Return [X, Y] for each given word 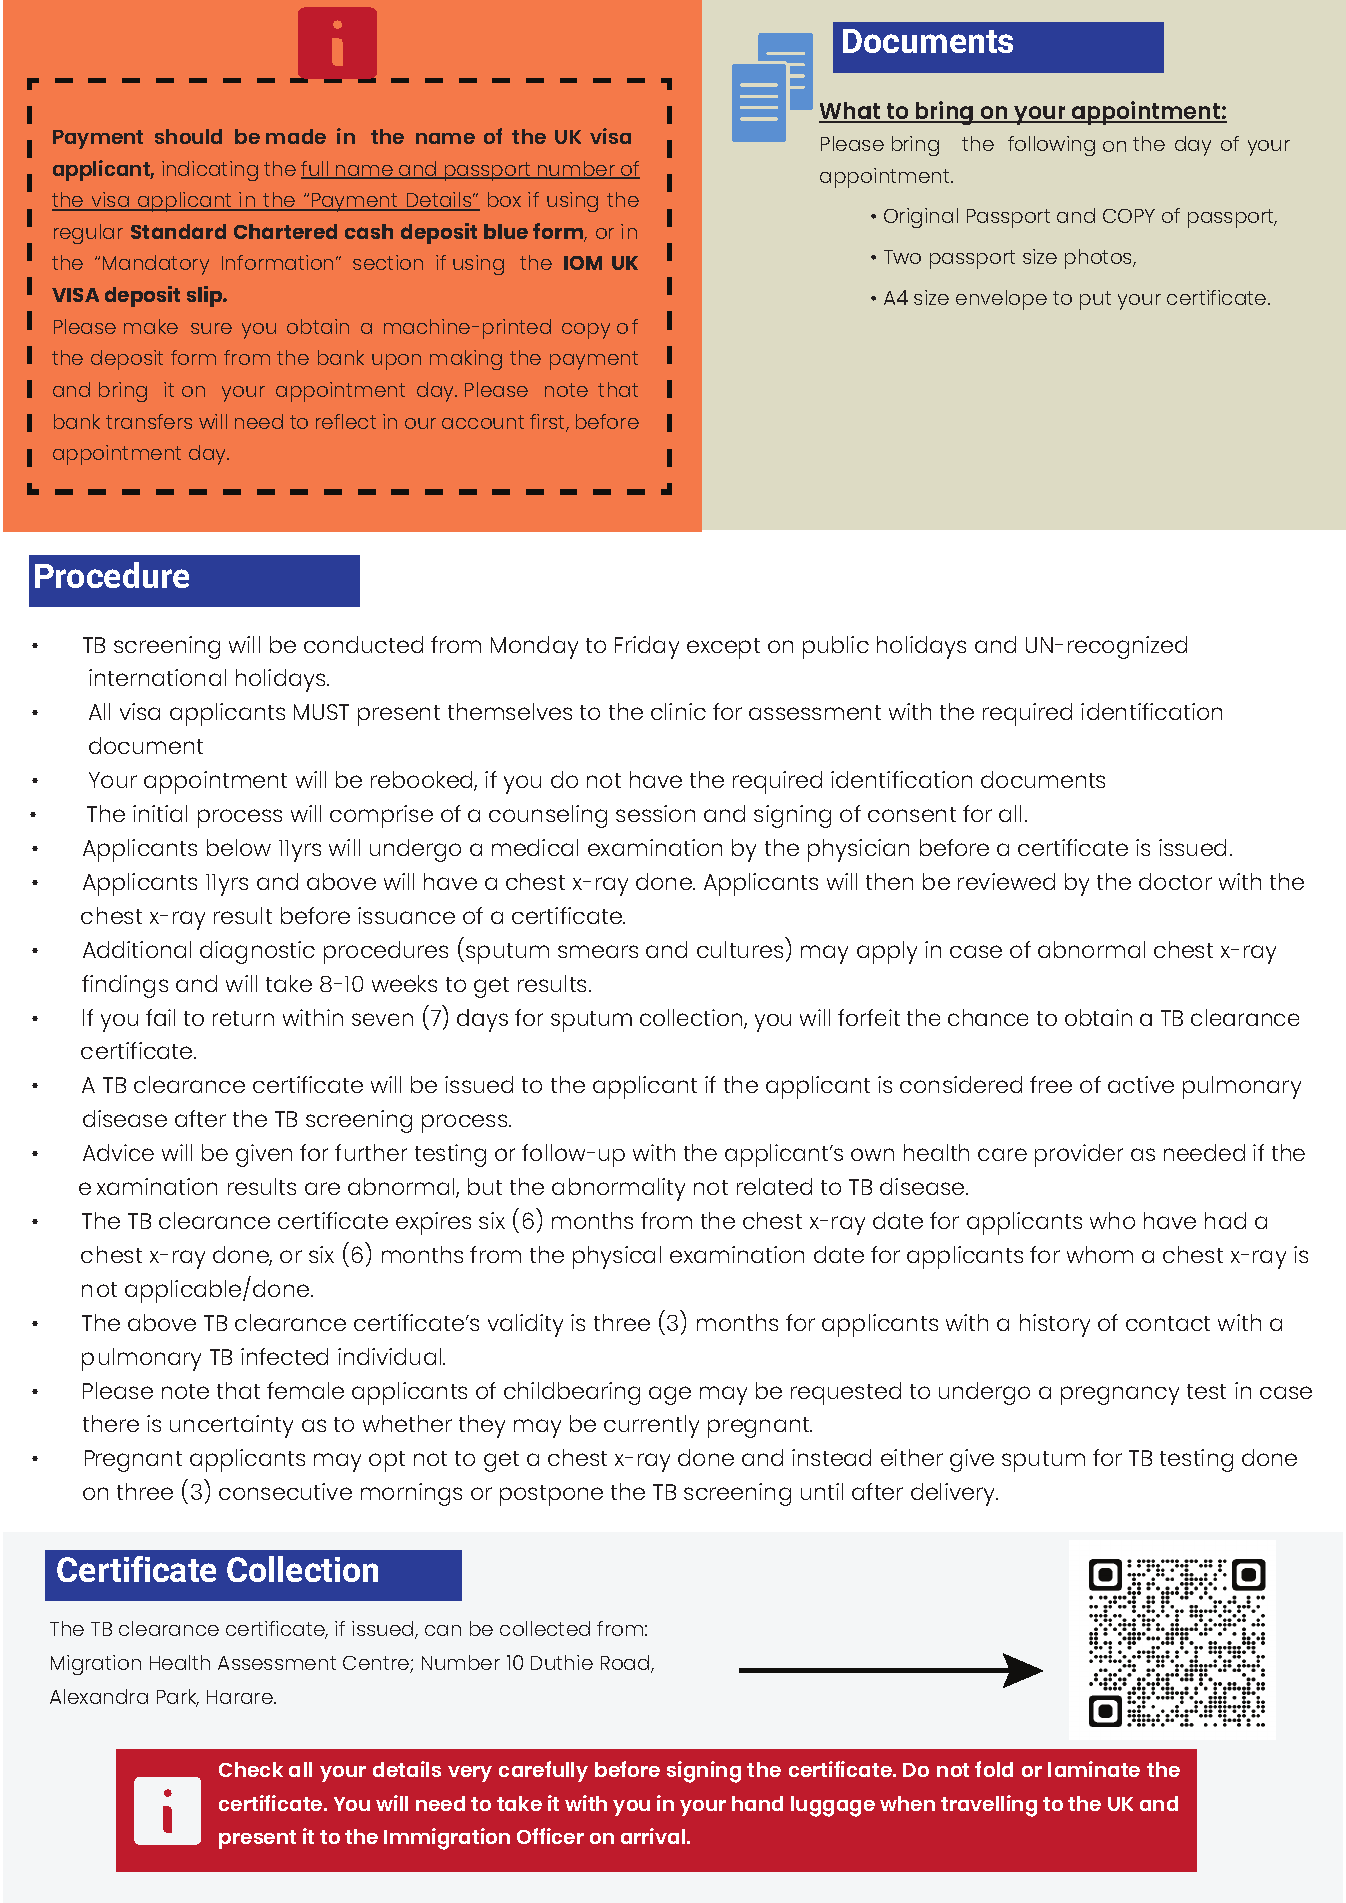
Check [251, 1769]
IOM [583, 263]
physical [617, 1257]
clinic [678, 711]
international [157, 677]
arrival [654, 1836]
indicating [210, 171]
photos [1100, 259]
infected [284, 1356]
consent [912, 814]
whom [1100, 1254]
